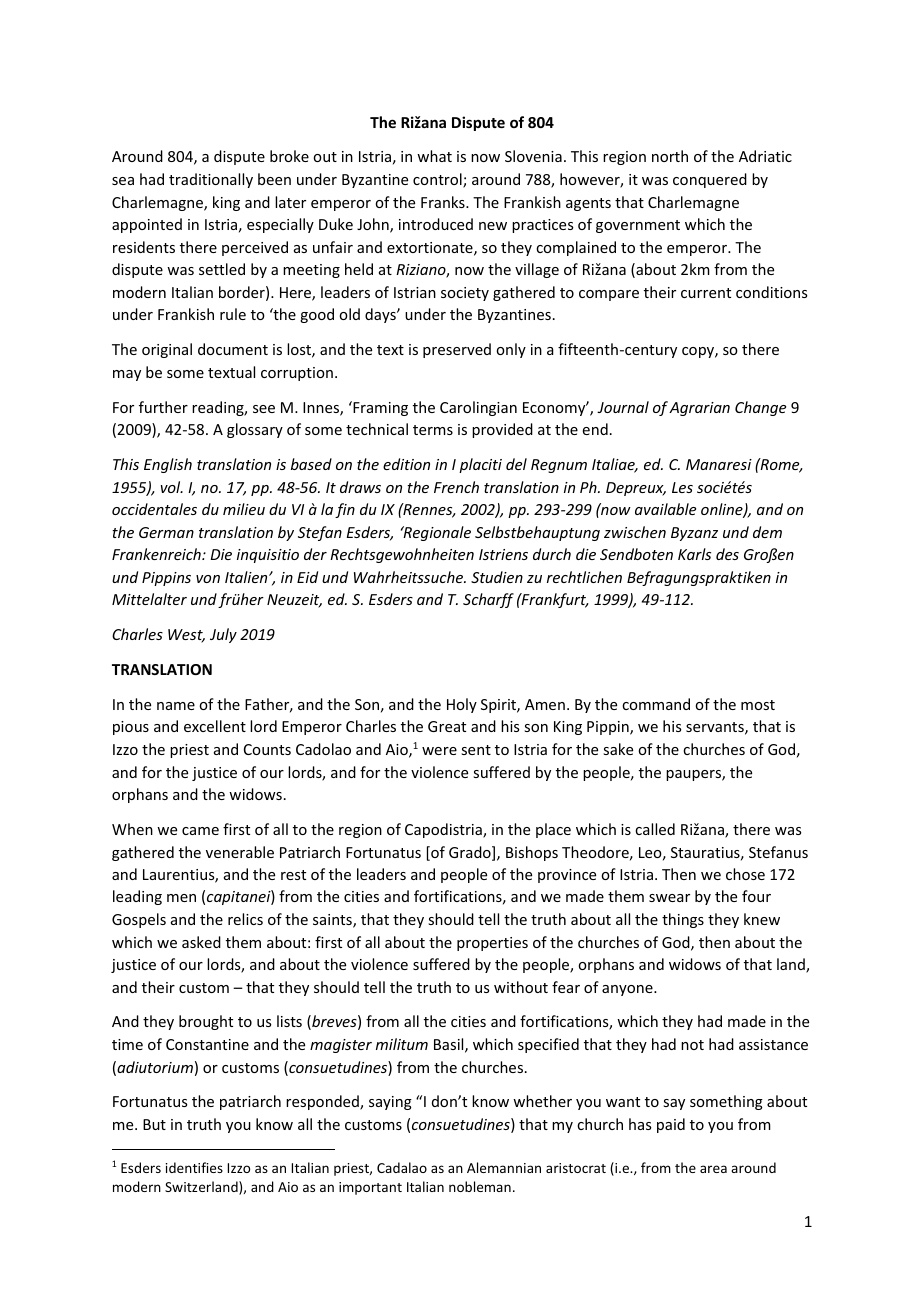 The image size is (924, 1308). Describe the element at coordinates (438, 180) in the screenshot. I see `control` at that location.
